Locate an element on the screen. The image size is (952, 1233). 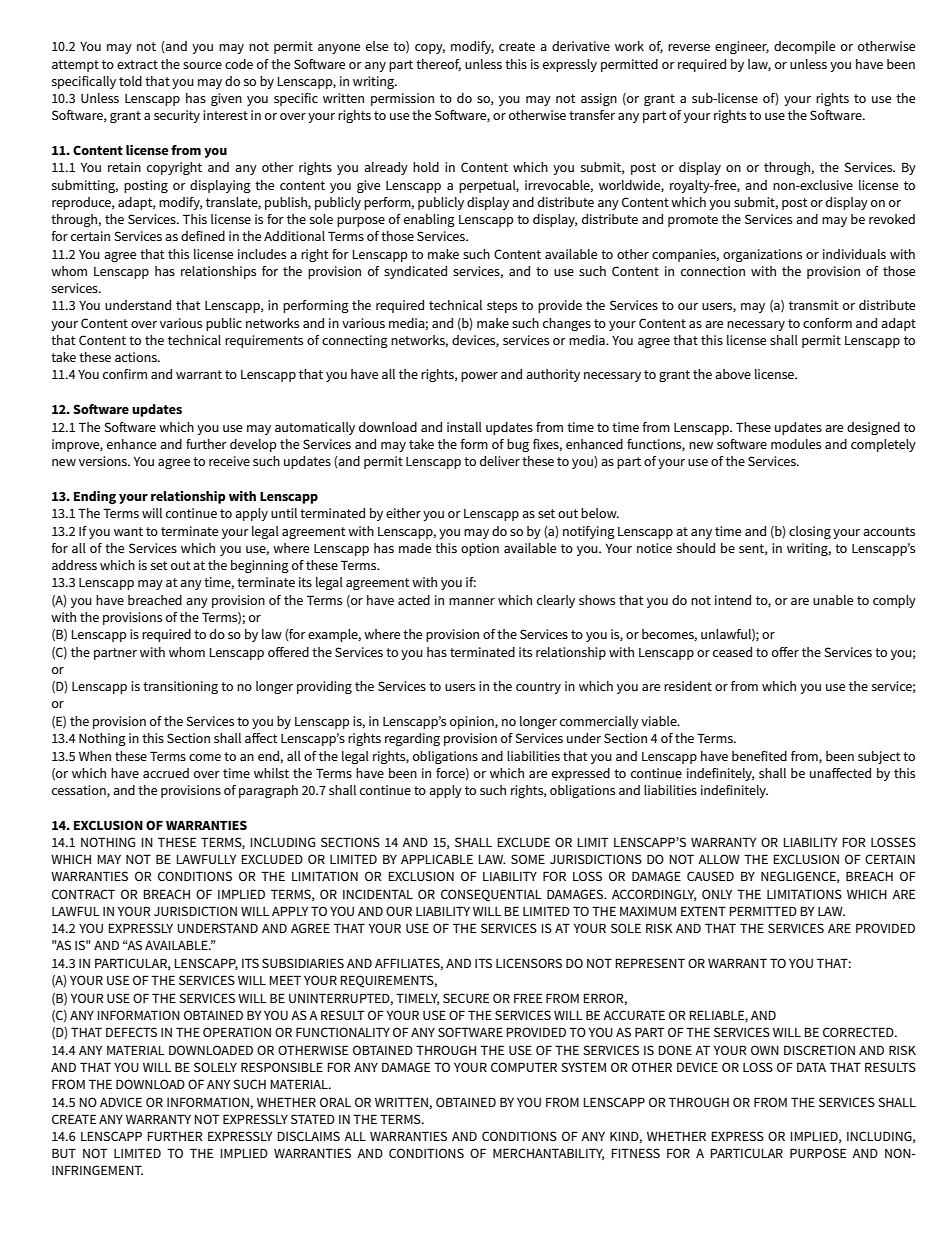
DATA is located at coordinates (811, 1067).
